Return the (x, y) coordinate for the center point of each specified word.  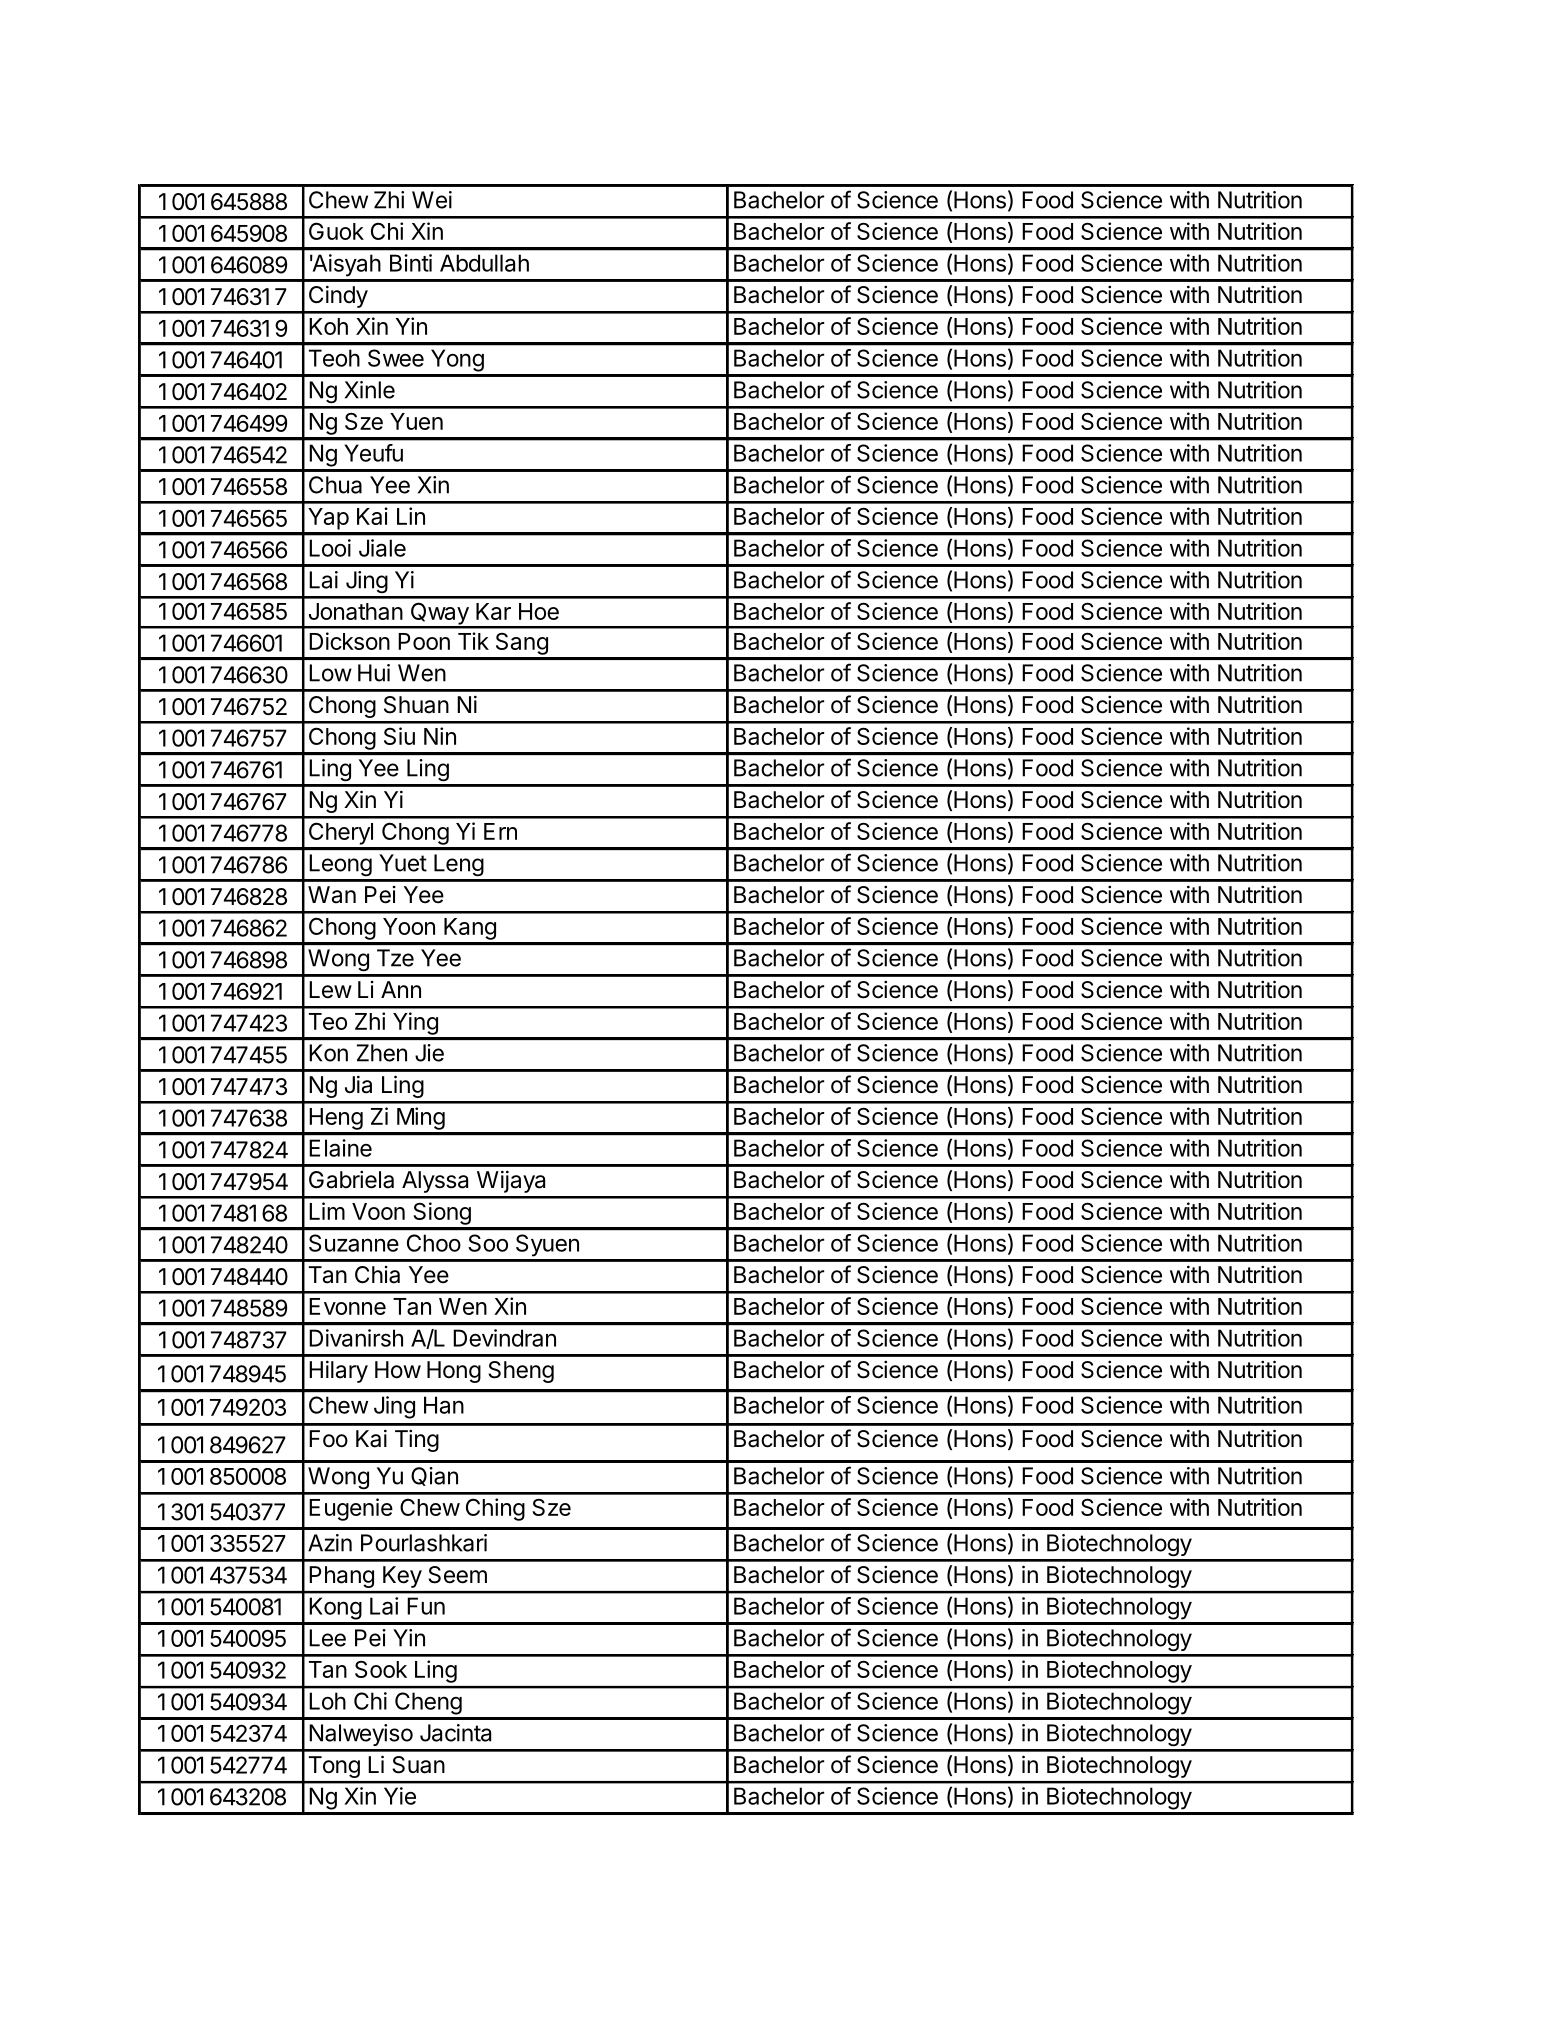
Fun (426, 1606)
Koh (328, 326)
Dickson (349, 641)
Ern (500, 831)
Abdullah (484, 263)
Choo (434, 1243)
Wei (432, 200)
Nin (440, 736)
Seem (457, 1575)
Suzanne (354, 1243)
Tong (334, 1767)
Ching (495, 1509)
